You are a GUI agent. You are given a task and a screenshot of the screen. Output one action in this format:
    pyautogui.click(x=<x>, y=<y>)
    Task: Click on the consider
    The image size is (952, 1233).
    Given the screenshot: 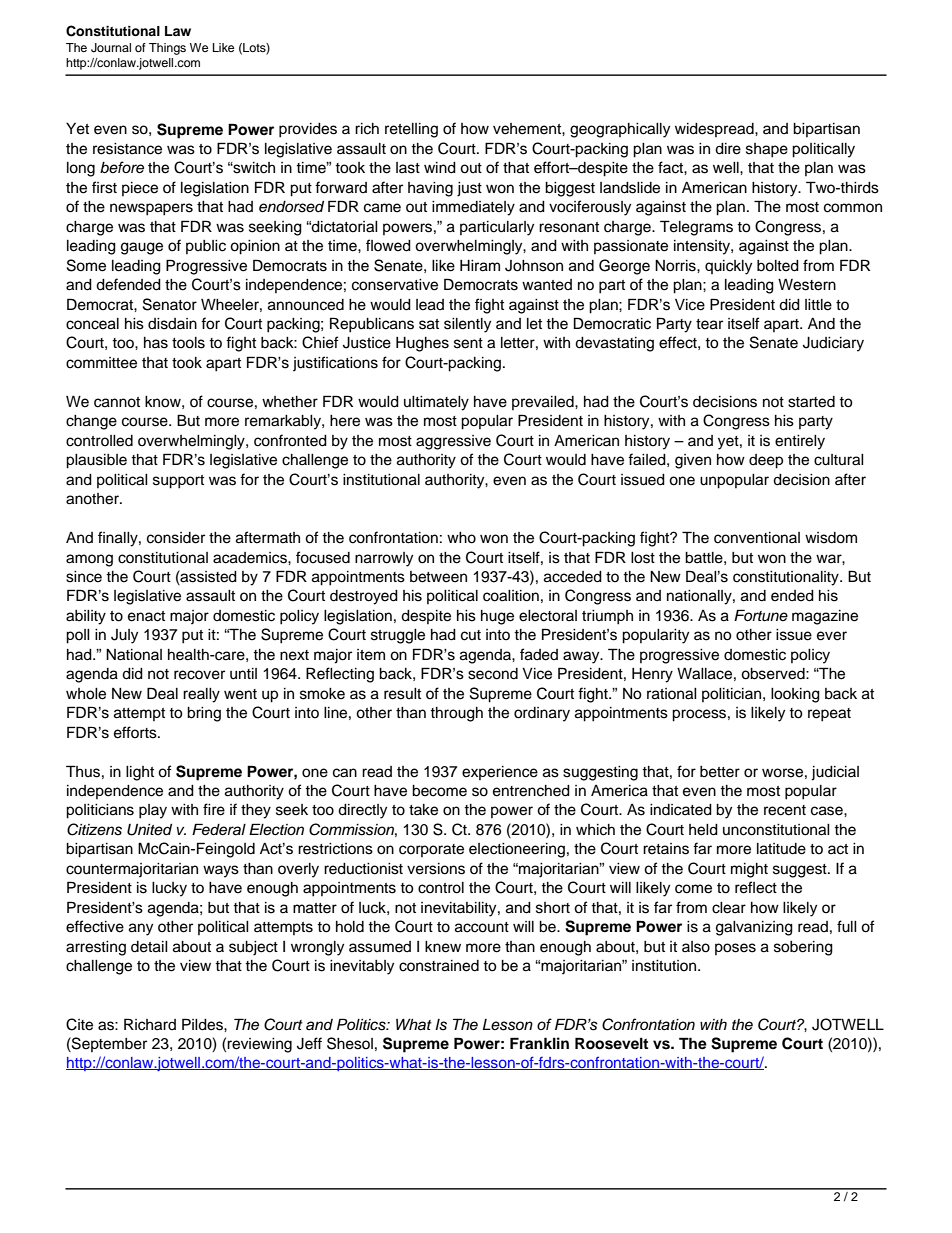 What is the action you would take?
    pyautogui.click(x=176, y=538)
